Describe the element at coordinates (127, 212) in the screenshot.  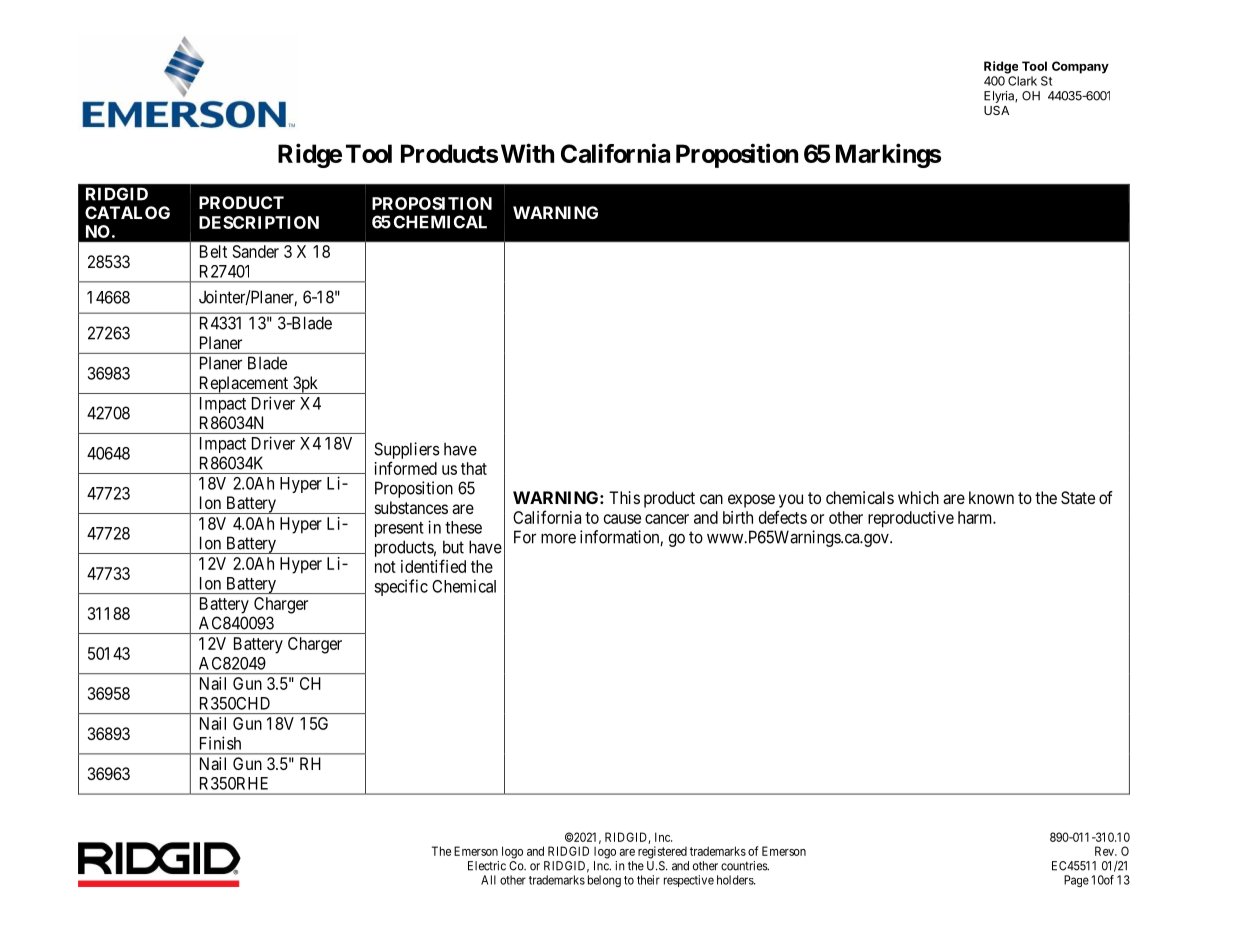
I see `CATALOG` at that location.
